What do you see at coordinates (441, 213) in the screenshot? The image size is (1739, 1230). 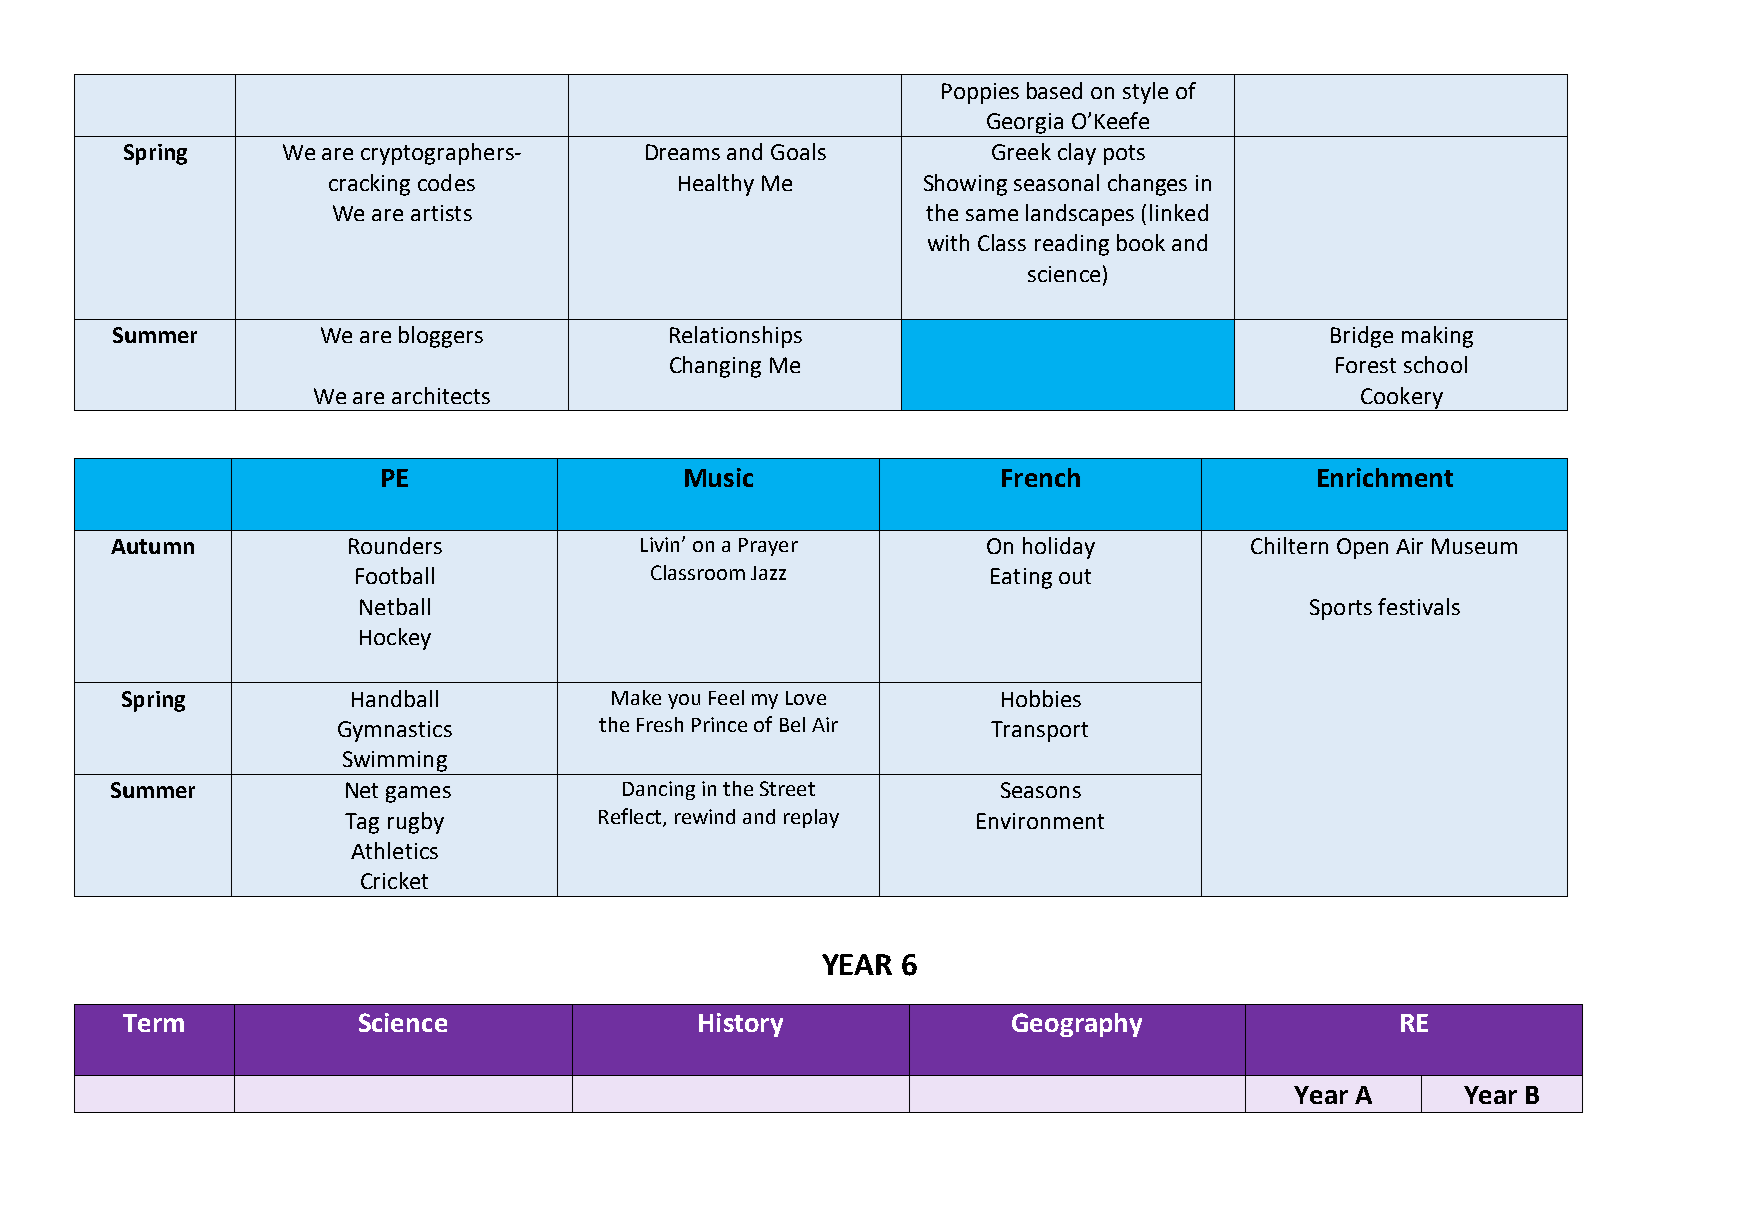 I see `artists` at bounding box center [441, 213].
